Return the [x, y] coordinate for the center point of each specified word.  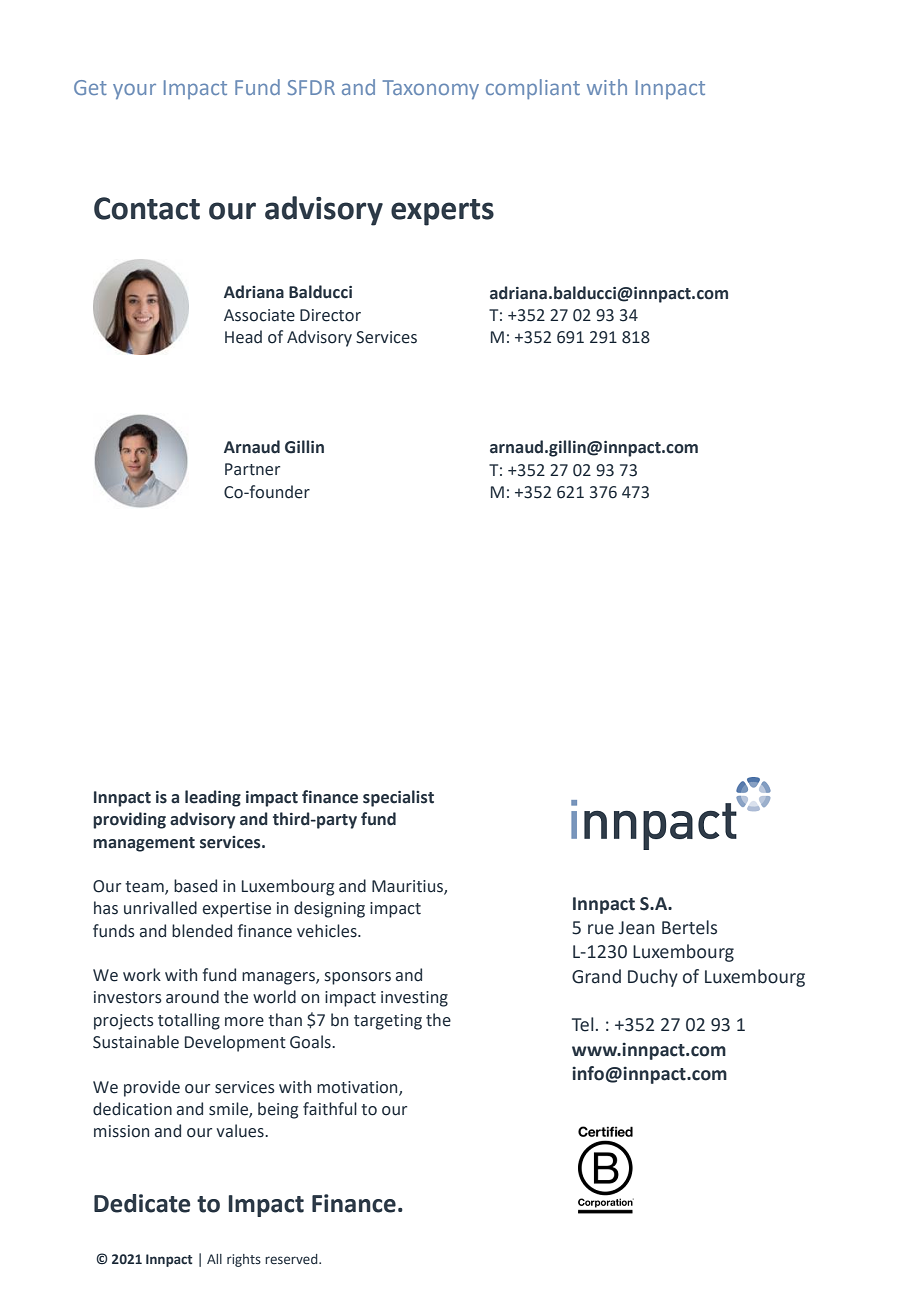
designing [329, 909]
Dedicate [142, 1203]
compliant [533, 89]
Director [330, 315]
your [134, 91]
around [192, 997]
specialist [398, 798]
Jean [637, 928]
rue [601, 929]
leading [213, 798]
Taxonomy [431, 89]
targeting [388, 1022]
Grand [596, 976]
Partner [252, 469]
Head [243, 337]
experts [442, 212]
